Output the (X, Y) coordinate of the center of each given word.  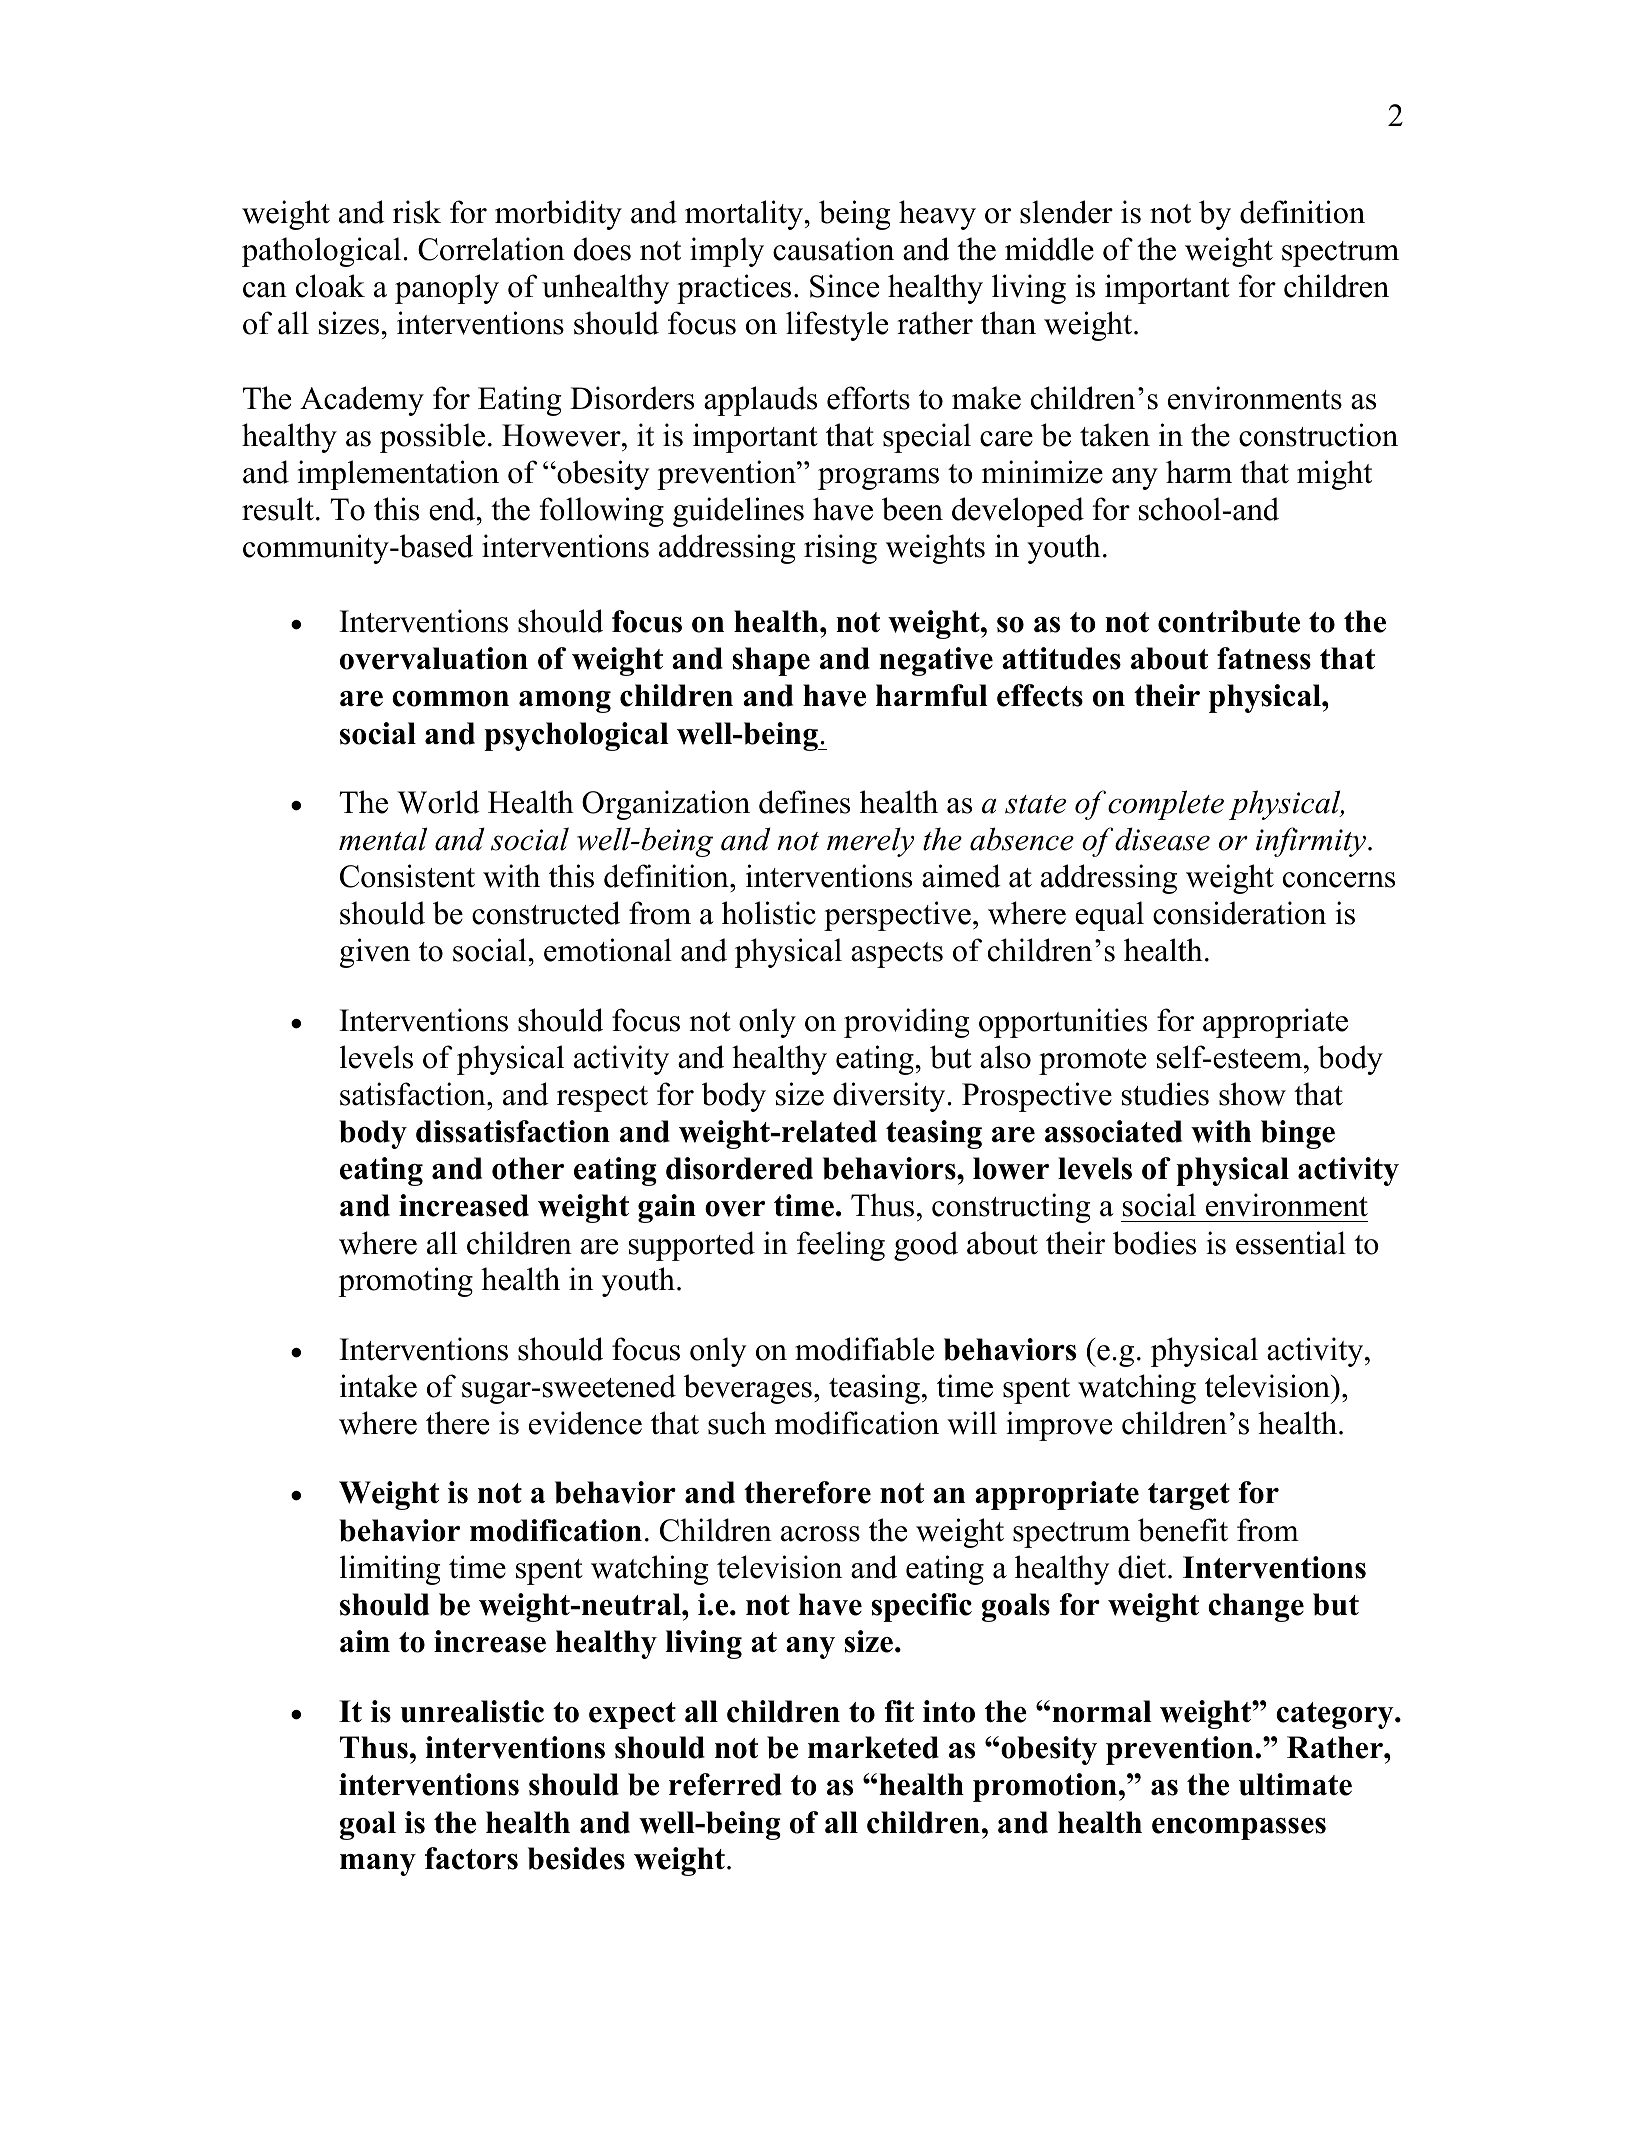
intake (378, 1386)
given (375, 953)
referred (725, 1784)
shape (771, 661)
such (737, 1423)
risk (417, 212)
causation (833, 249)
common (450, 699)
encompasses (1239, 1829)
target (1189, 1496)
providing (906, 1023)
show (1252, 1094)
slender (1066, 212)
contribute (1229, 621)
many (378, 1865)
